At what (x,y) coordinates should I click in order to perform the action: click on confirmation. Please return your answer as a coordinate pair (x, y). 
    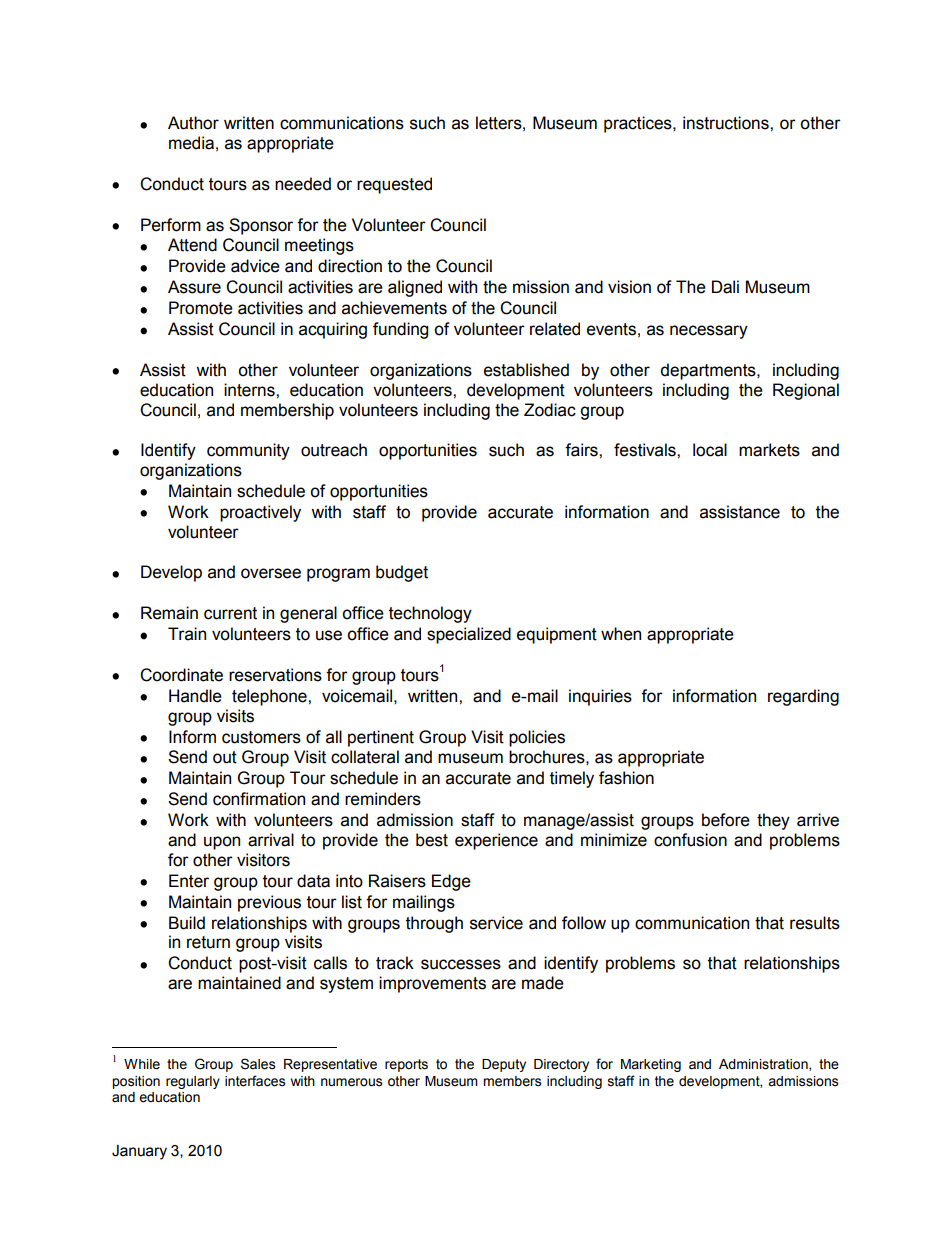
    Looking at the image, I should click on (259, 799).
